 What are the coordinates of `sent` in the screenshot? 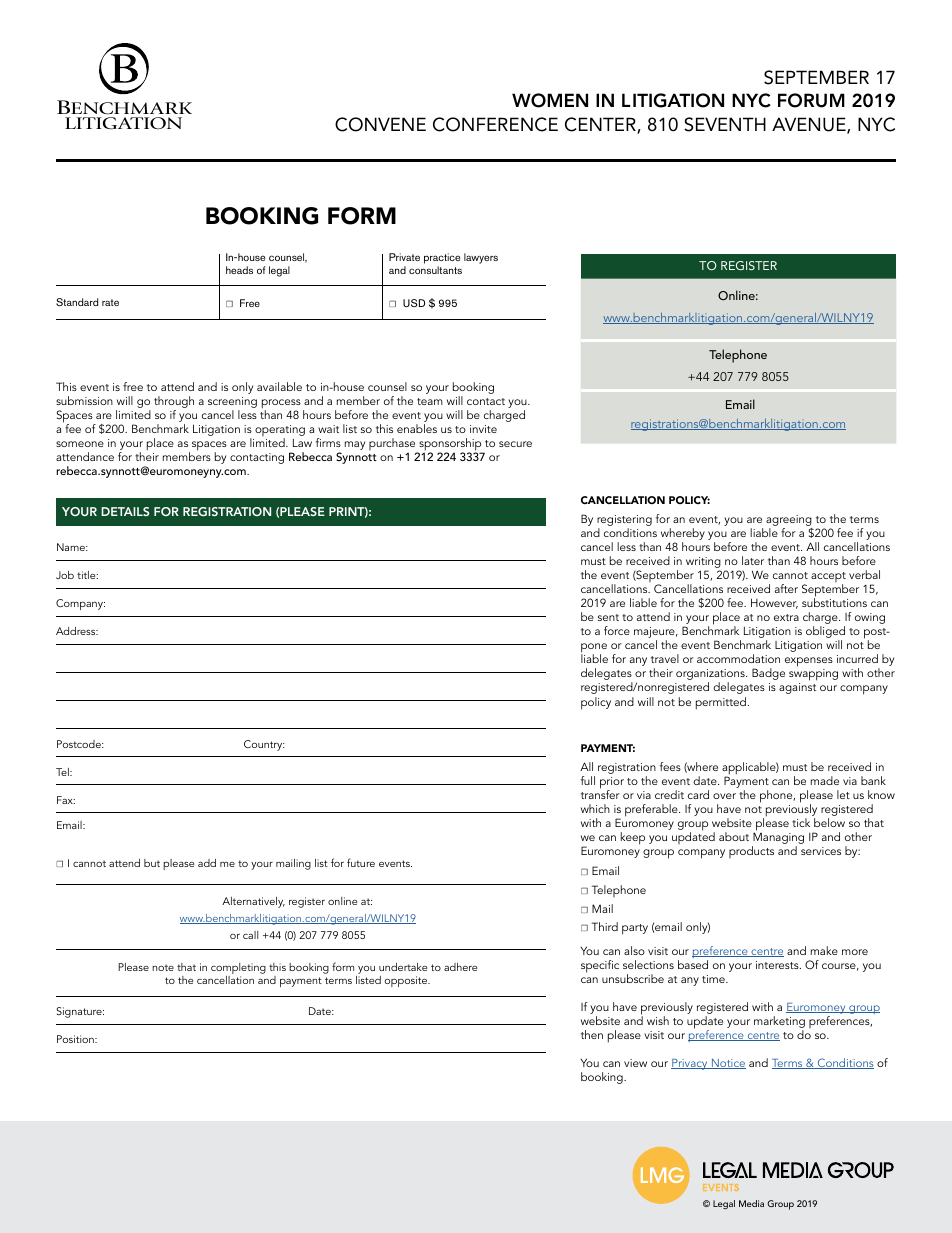 It's located at (608, 617).
